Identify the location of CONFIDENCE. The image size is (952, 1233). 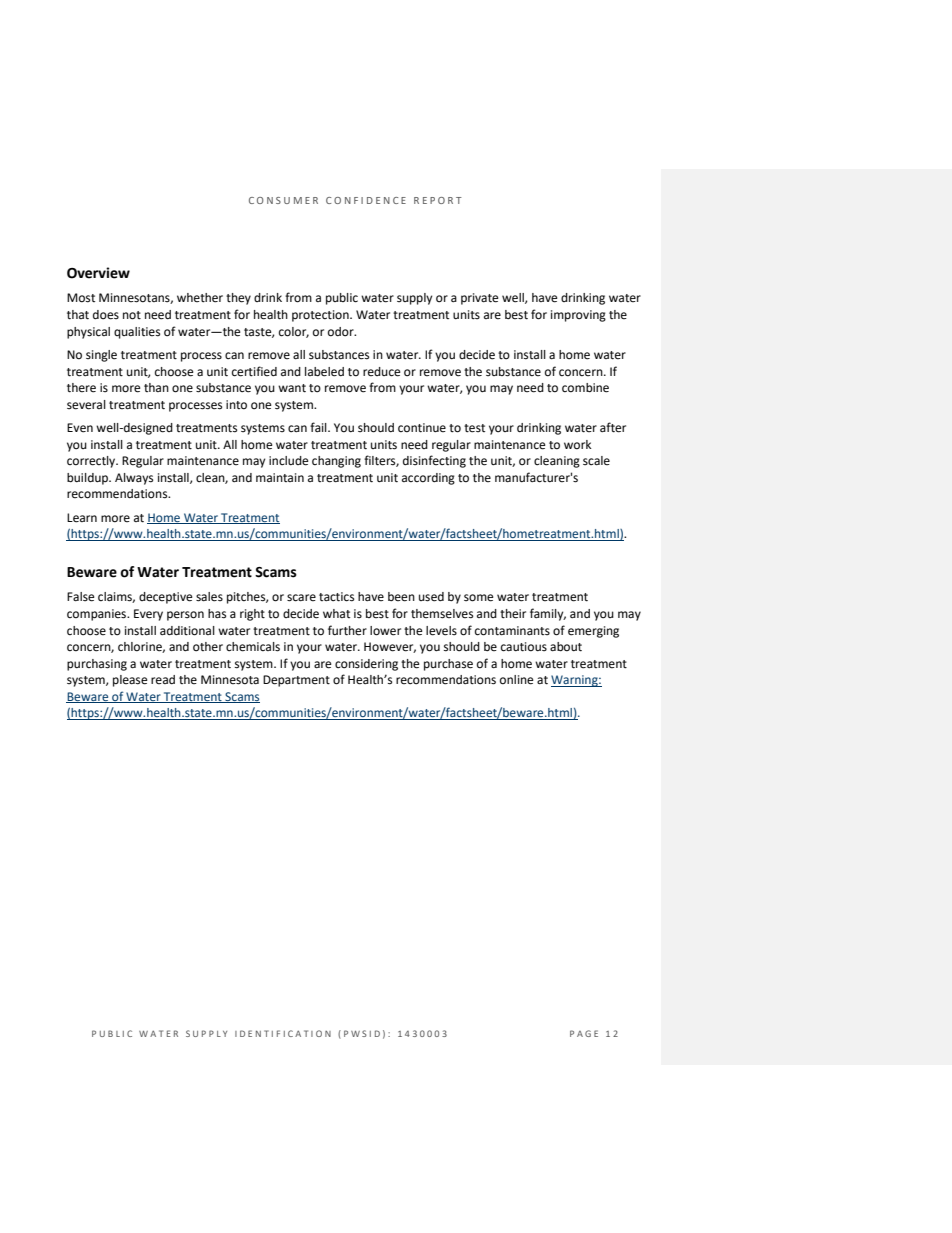
(366, 200).
